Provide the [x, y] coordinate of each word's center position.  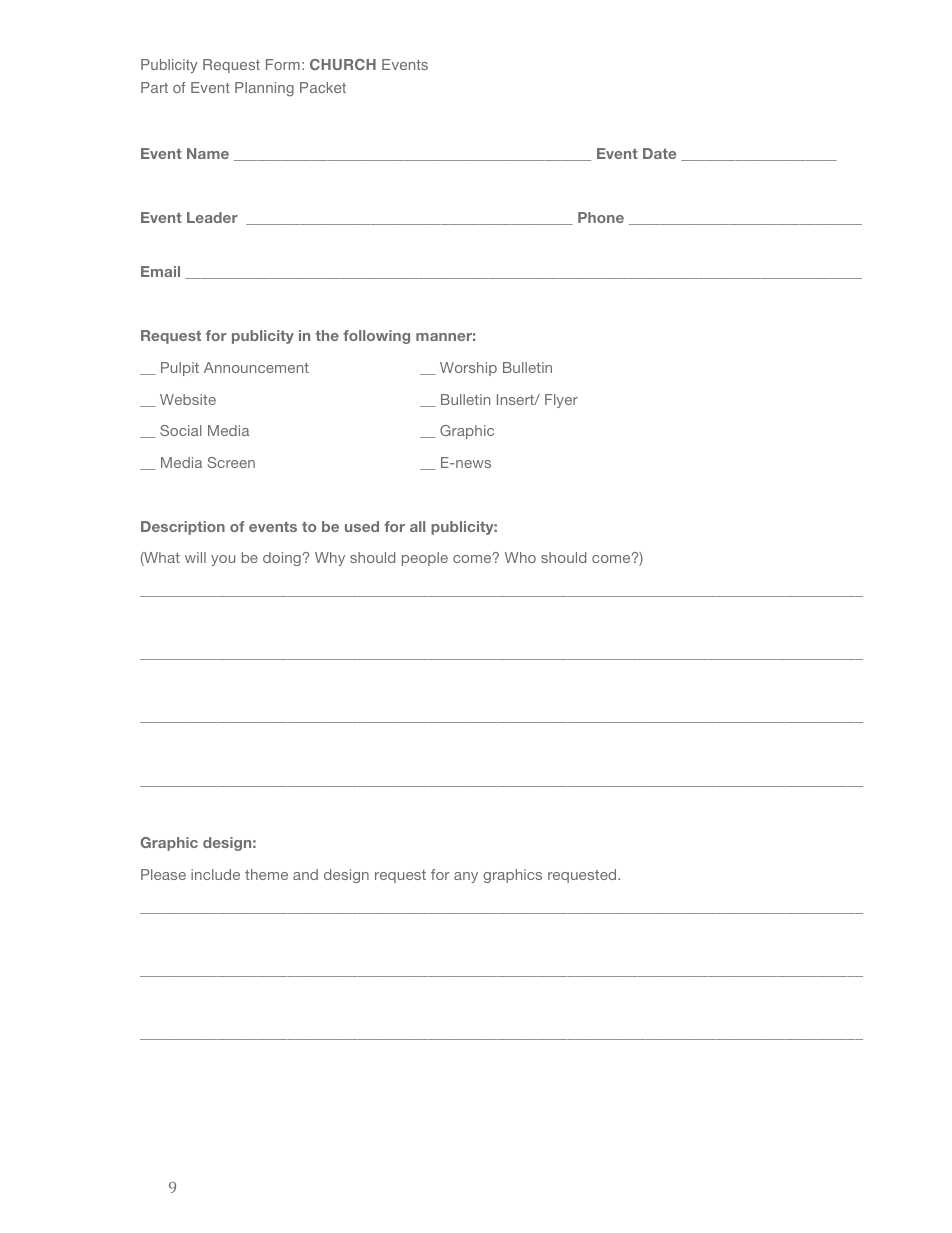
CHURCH [343, 64]
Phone [601, 217]
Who [520, 557]
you [223, 560]
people [425, 559]
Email [160, 271]
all [417, 526]
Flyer [561, 401]
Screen [231, 462]
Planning [264, 89]
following [376, 337]
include [215, 874]
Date [659, 153]
